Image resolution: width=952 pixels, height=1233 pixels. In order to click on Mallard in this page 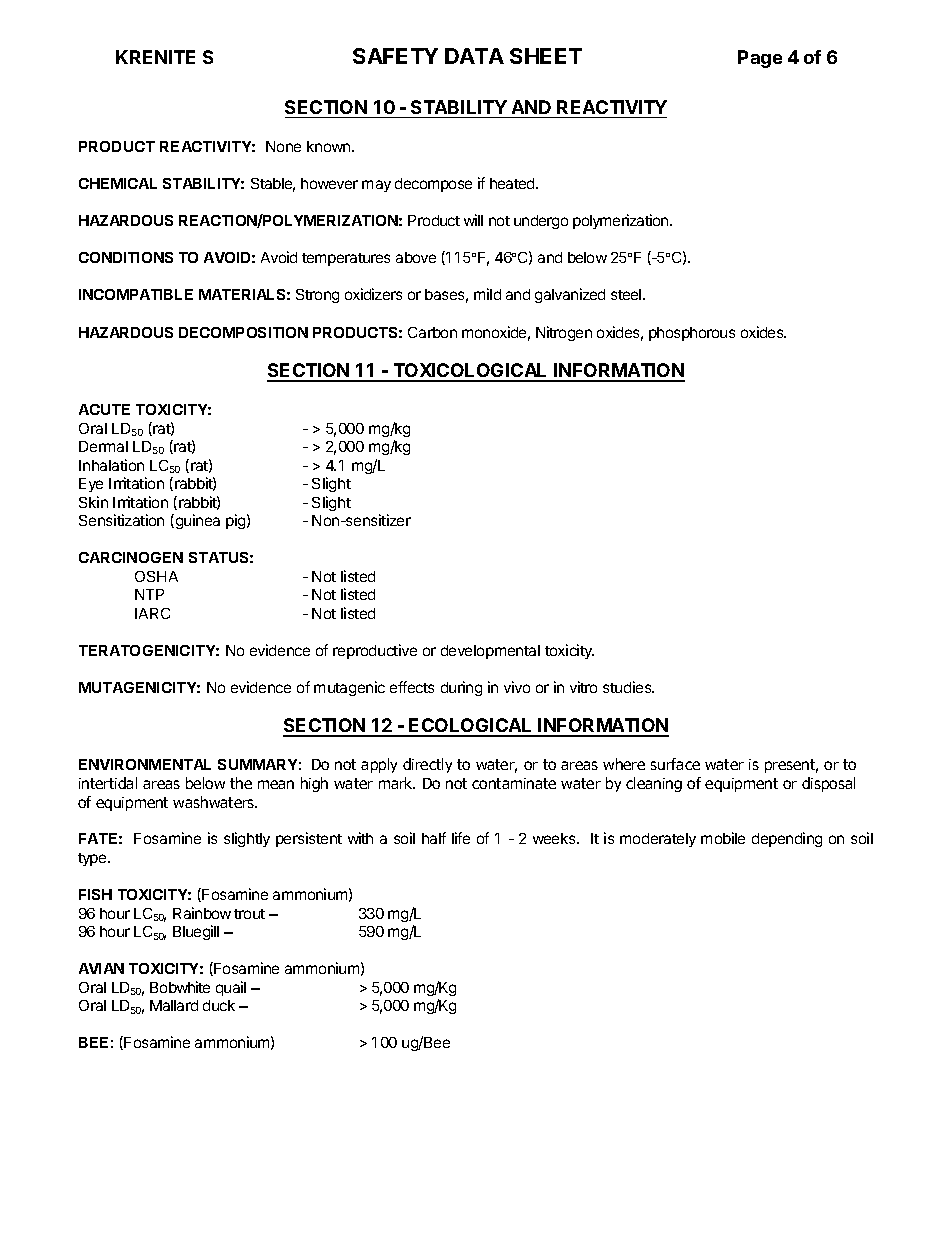, I will do `click(174, 1005)`.
